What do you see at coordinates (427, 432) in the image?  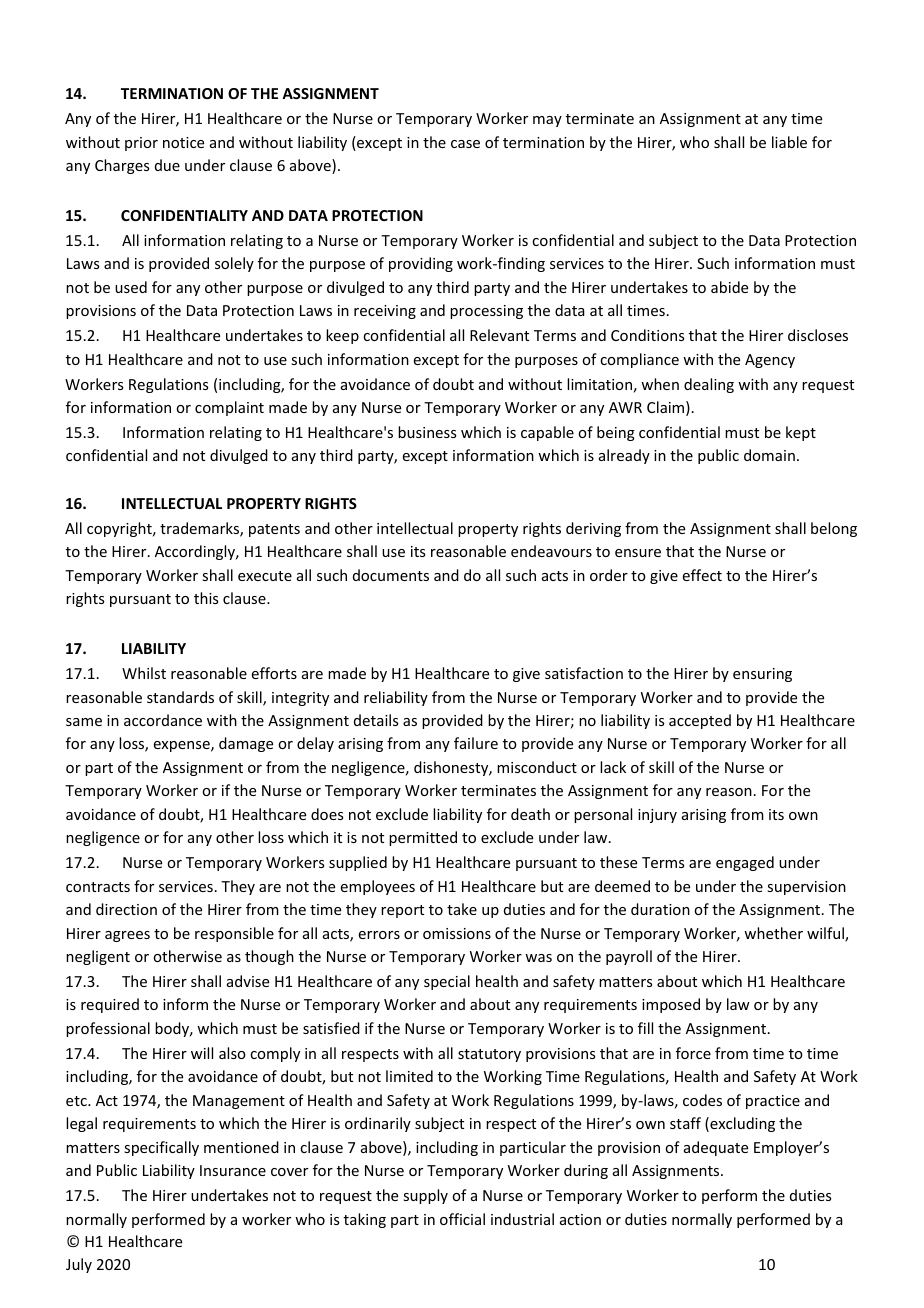 I see `business` at bounding box center [427, 432].
